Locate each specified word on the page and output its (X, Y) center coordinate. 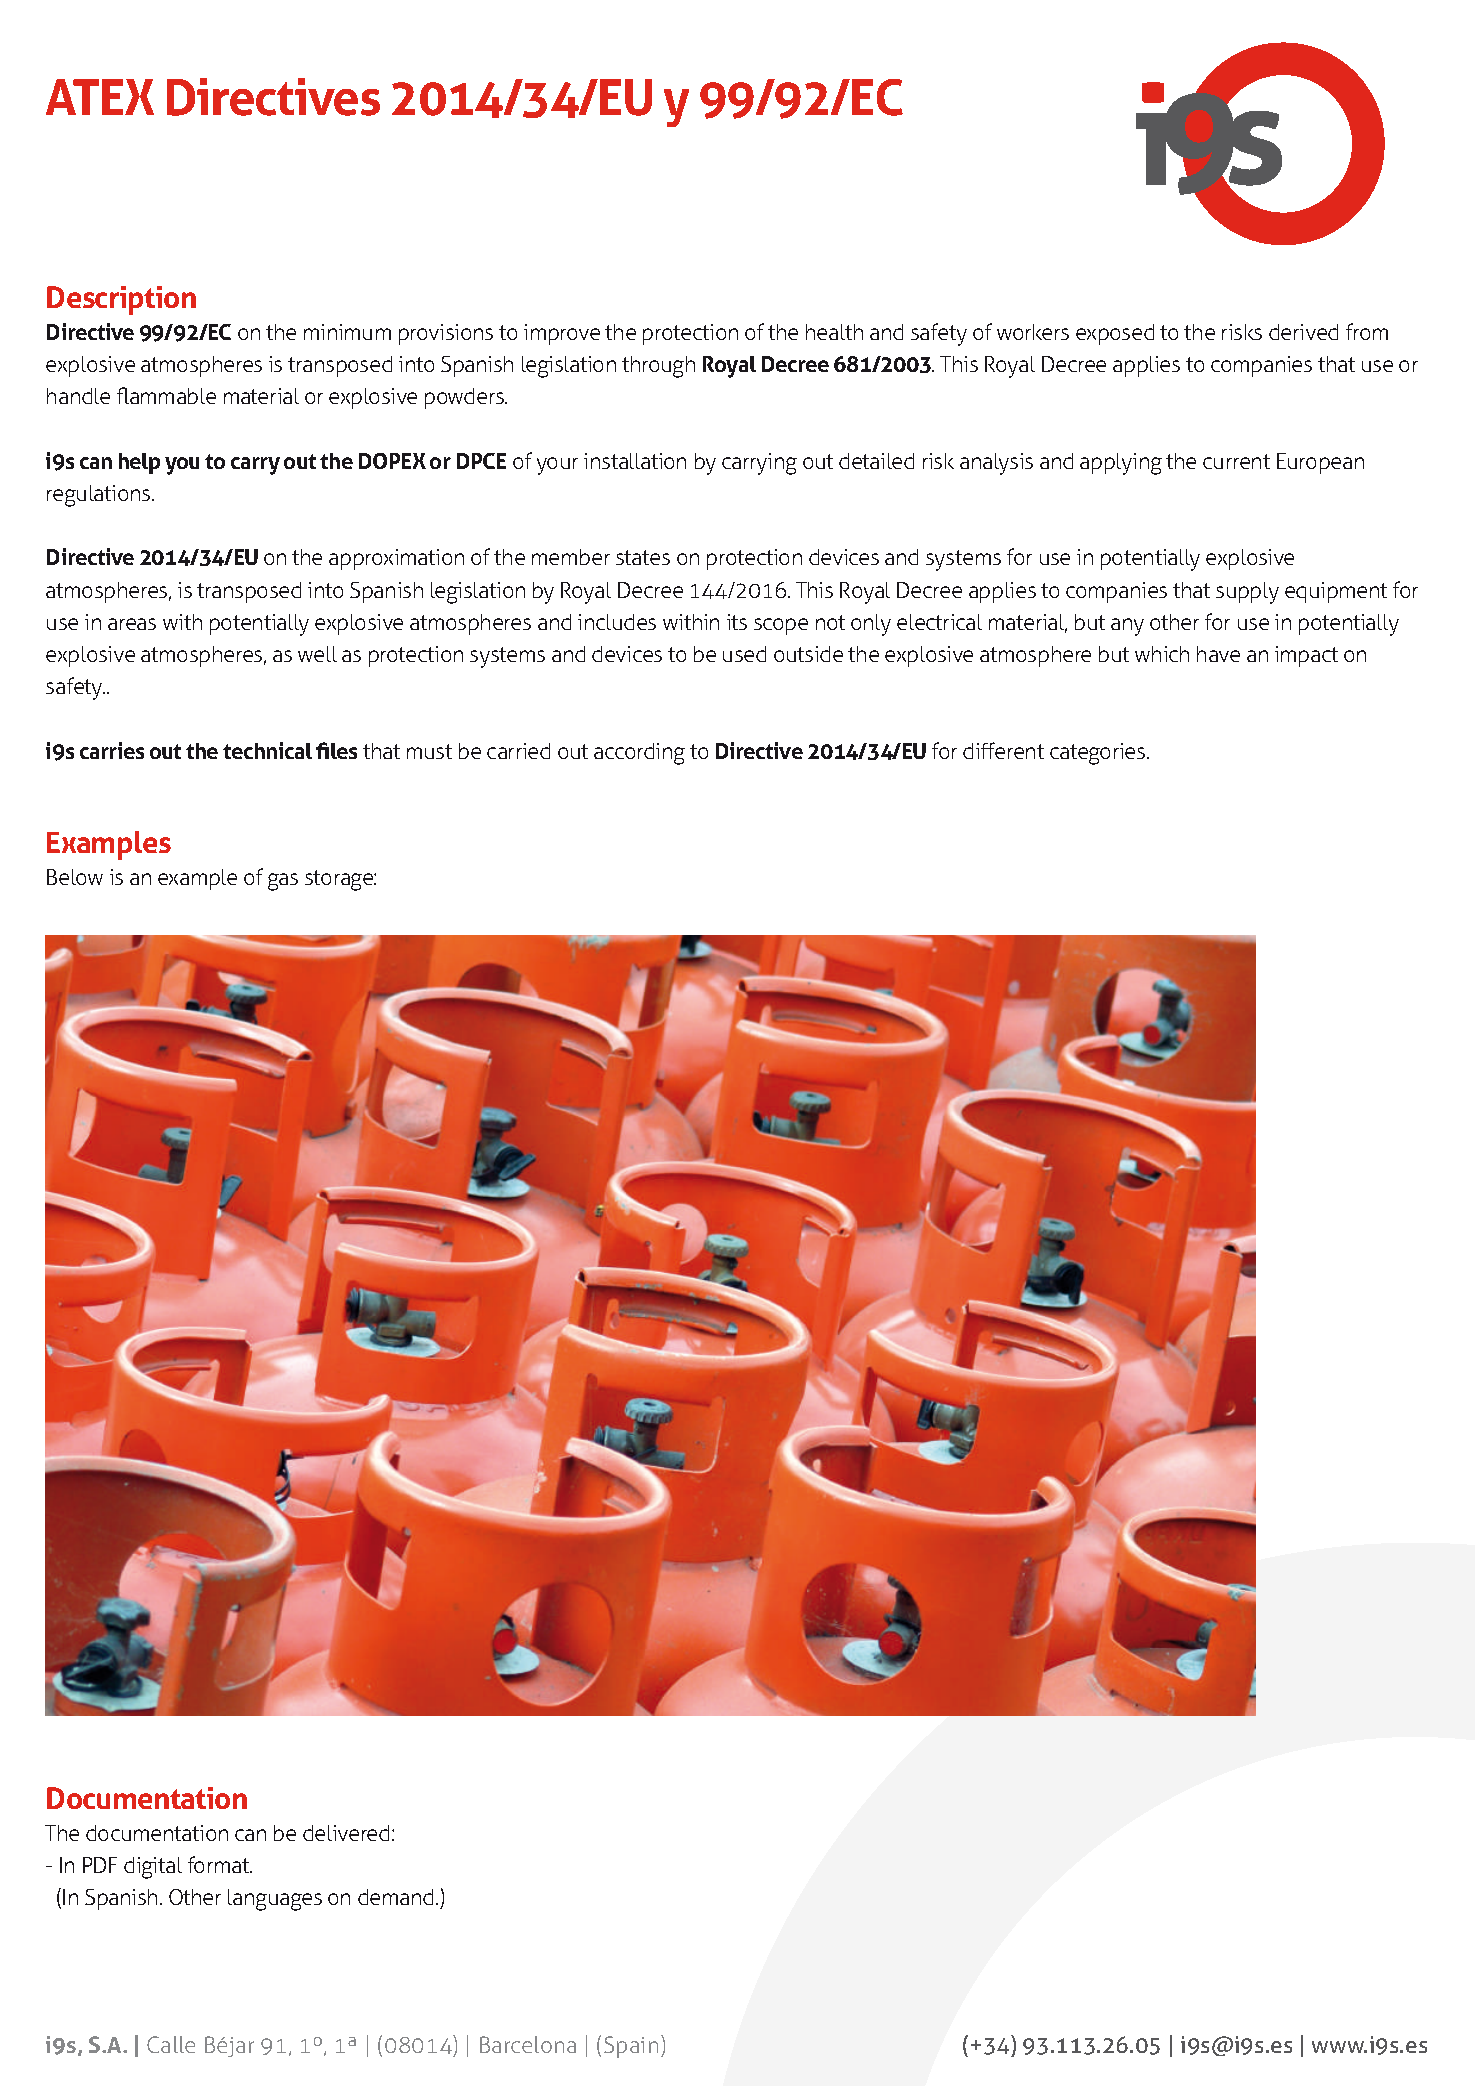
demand (395, 1897)
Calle (171, 2044)
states (643, 557)
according (639, 754)
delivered (346, 1833)
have (1218, 654)
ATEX (100, 97)
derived (1303, 332)
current (1236, 461)
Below (75, 877)
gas (283, 882)
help (139, 463)
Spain (631, 2047)
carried (518, 751)
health (834, 332)
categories (1099, 754)
